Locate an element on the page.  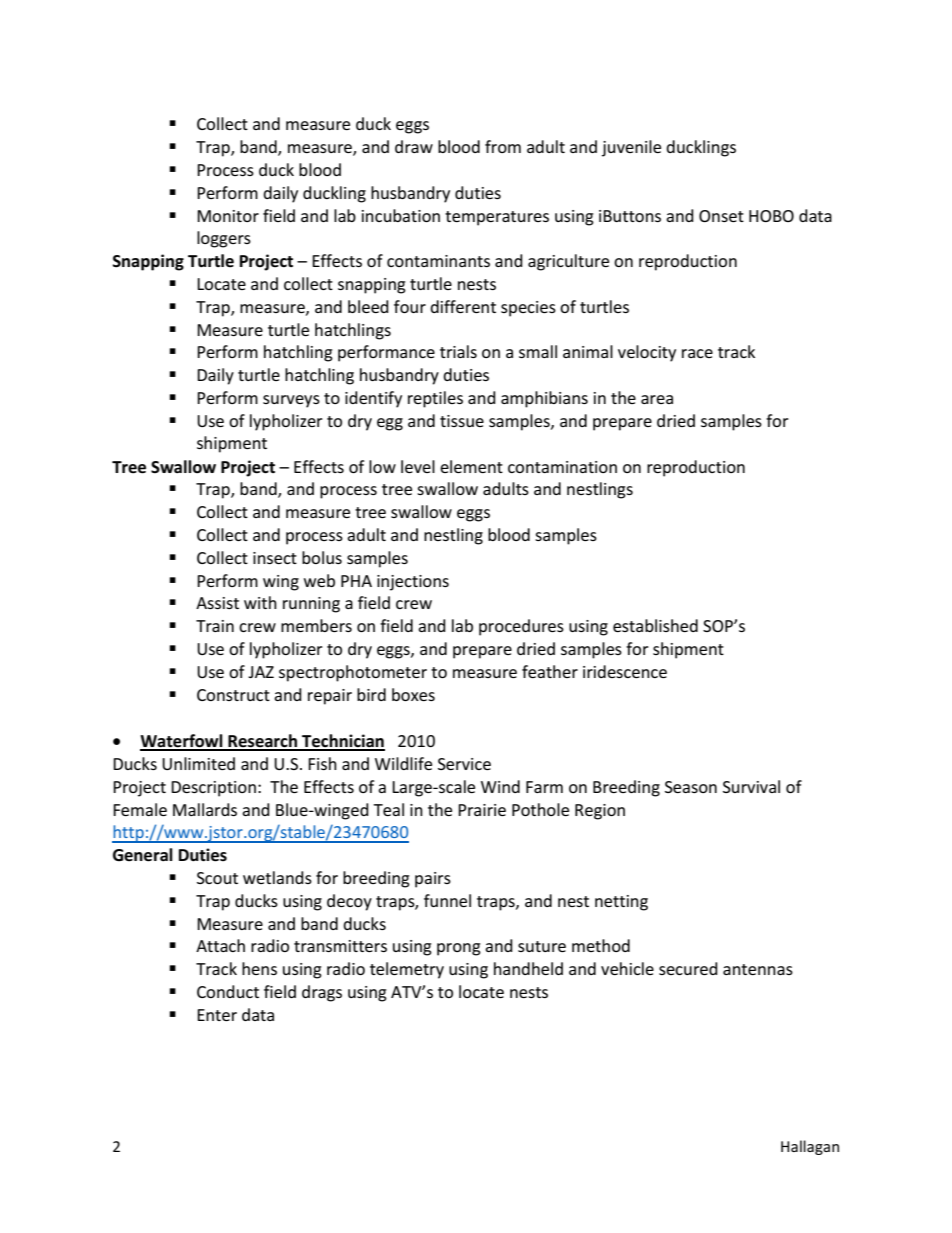
Construct is located at coordinates (233, 695).
